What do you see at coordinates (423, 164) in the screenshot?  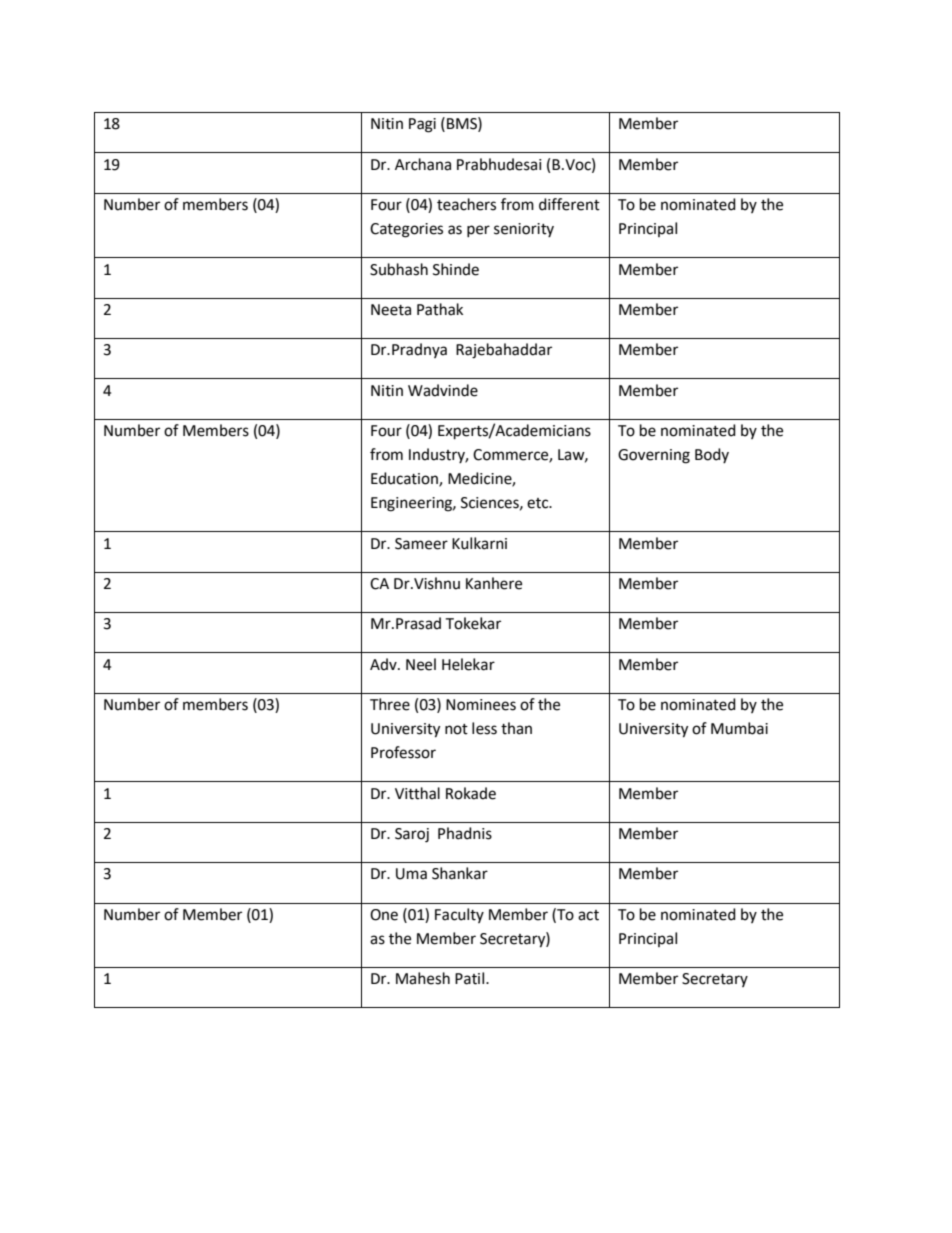 I see `Archana` at bounding box center [423, 164].
